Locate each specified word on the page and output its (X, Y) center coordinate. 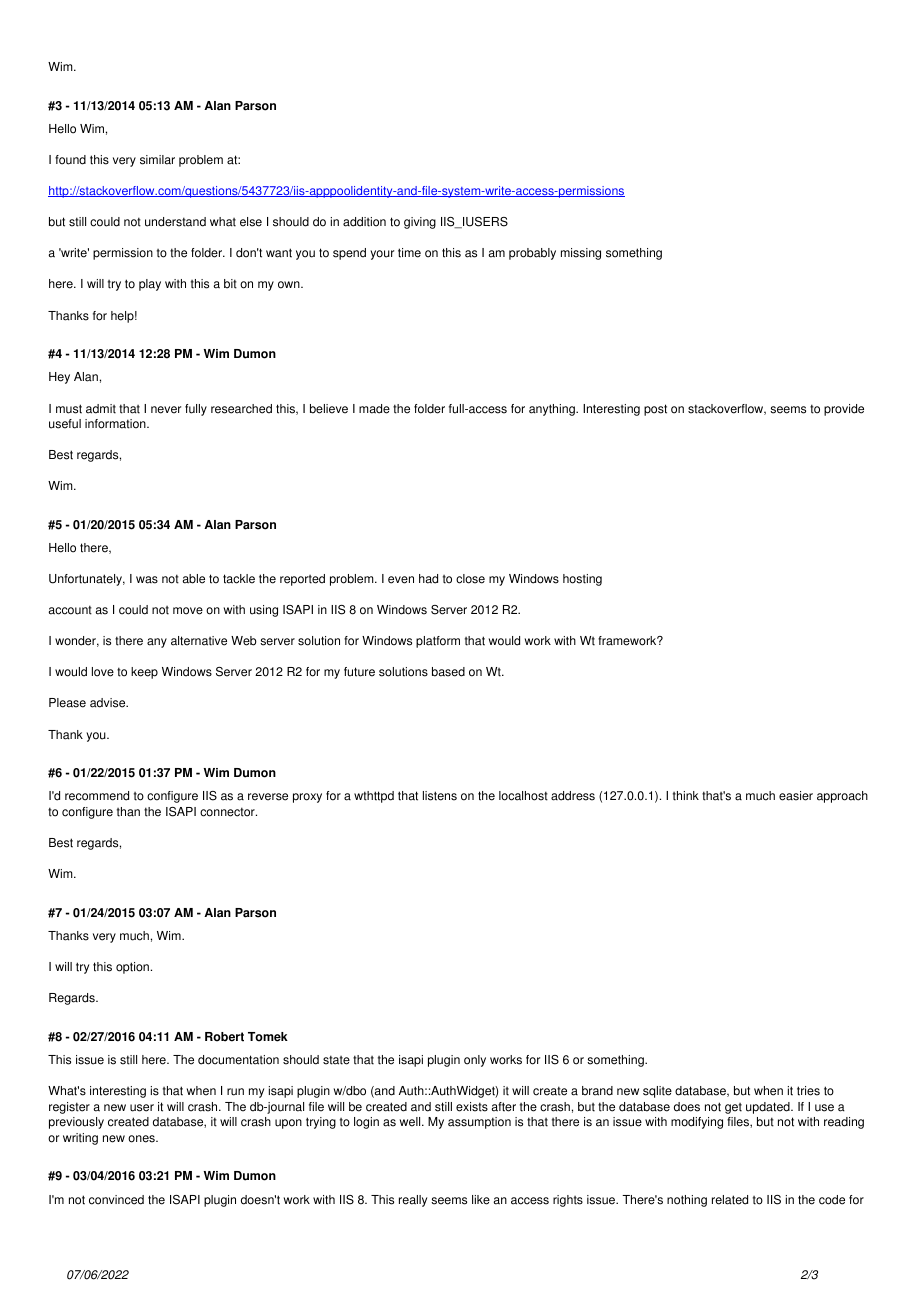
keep (144, 673)
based (448, 672)
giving (420, 223)
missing (581, 254)
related (730, 1200)
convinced (116, 1200)
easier (796, 796)
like (481, 1200)
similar (157, 160)
